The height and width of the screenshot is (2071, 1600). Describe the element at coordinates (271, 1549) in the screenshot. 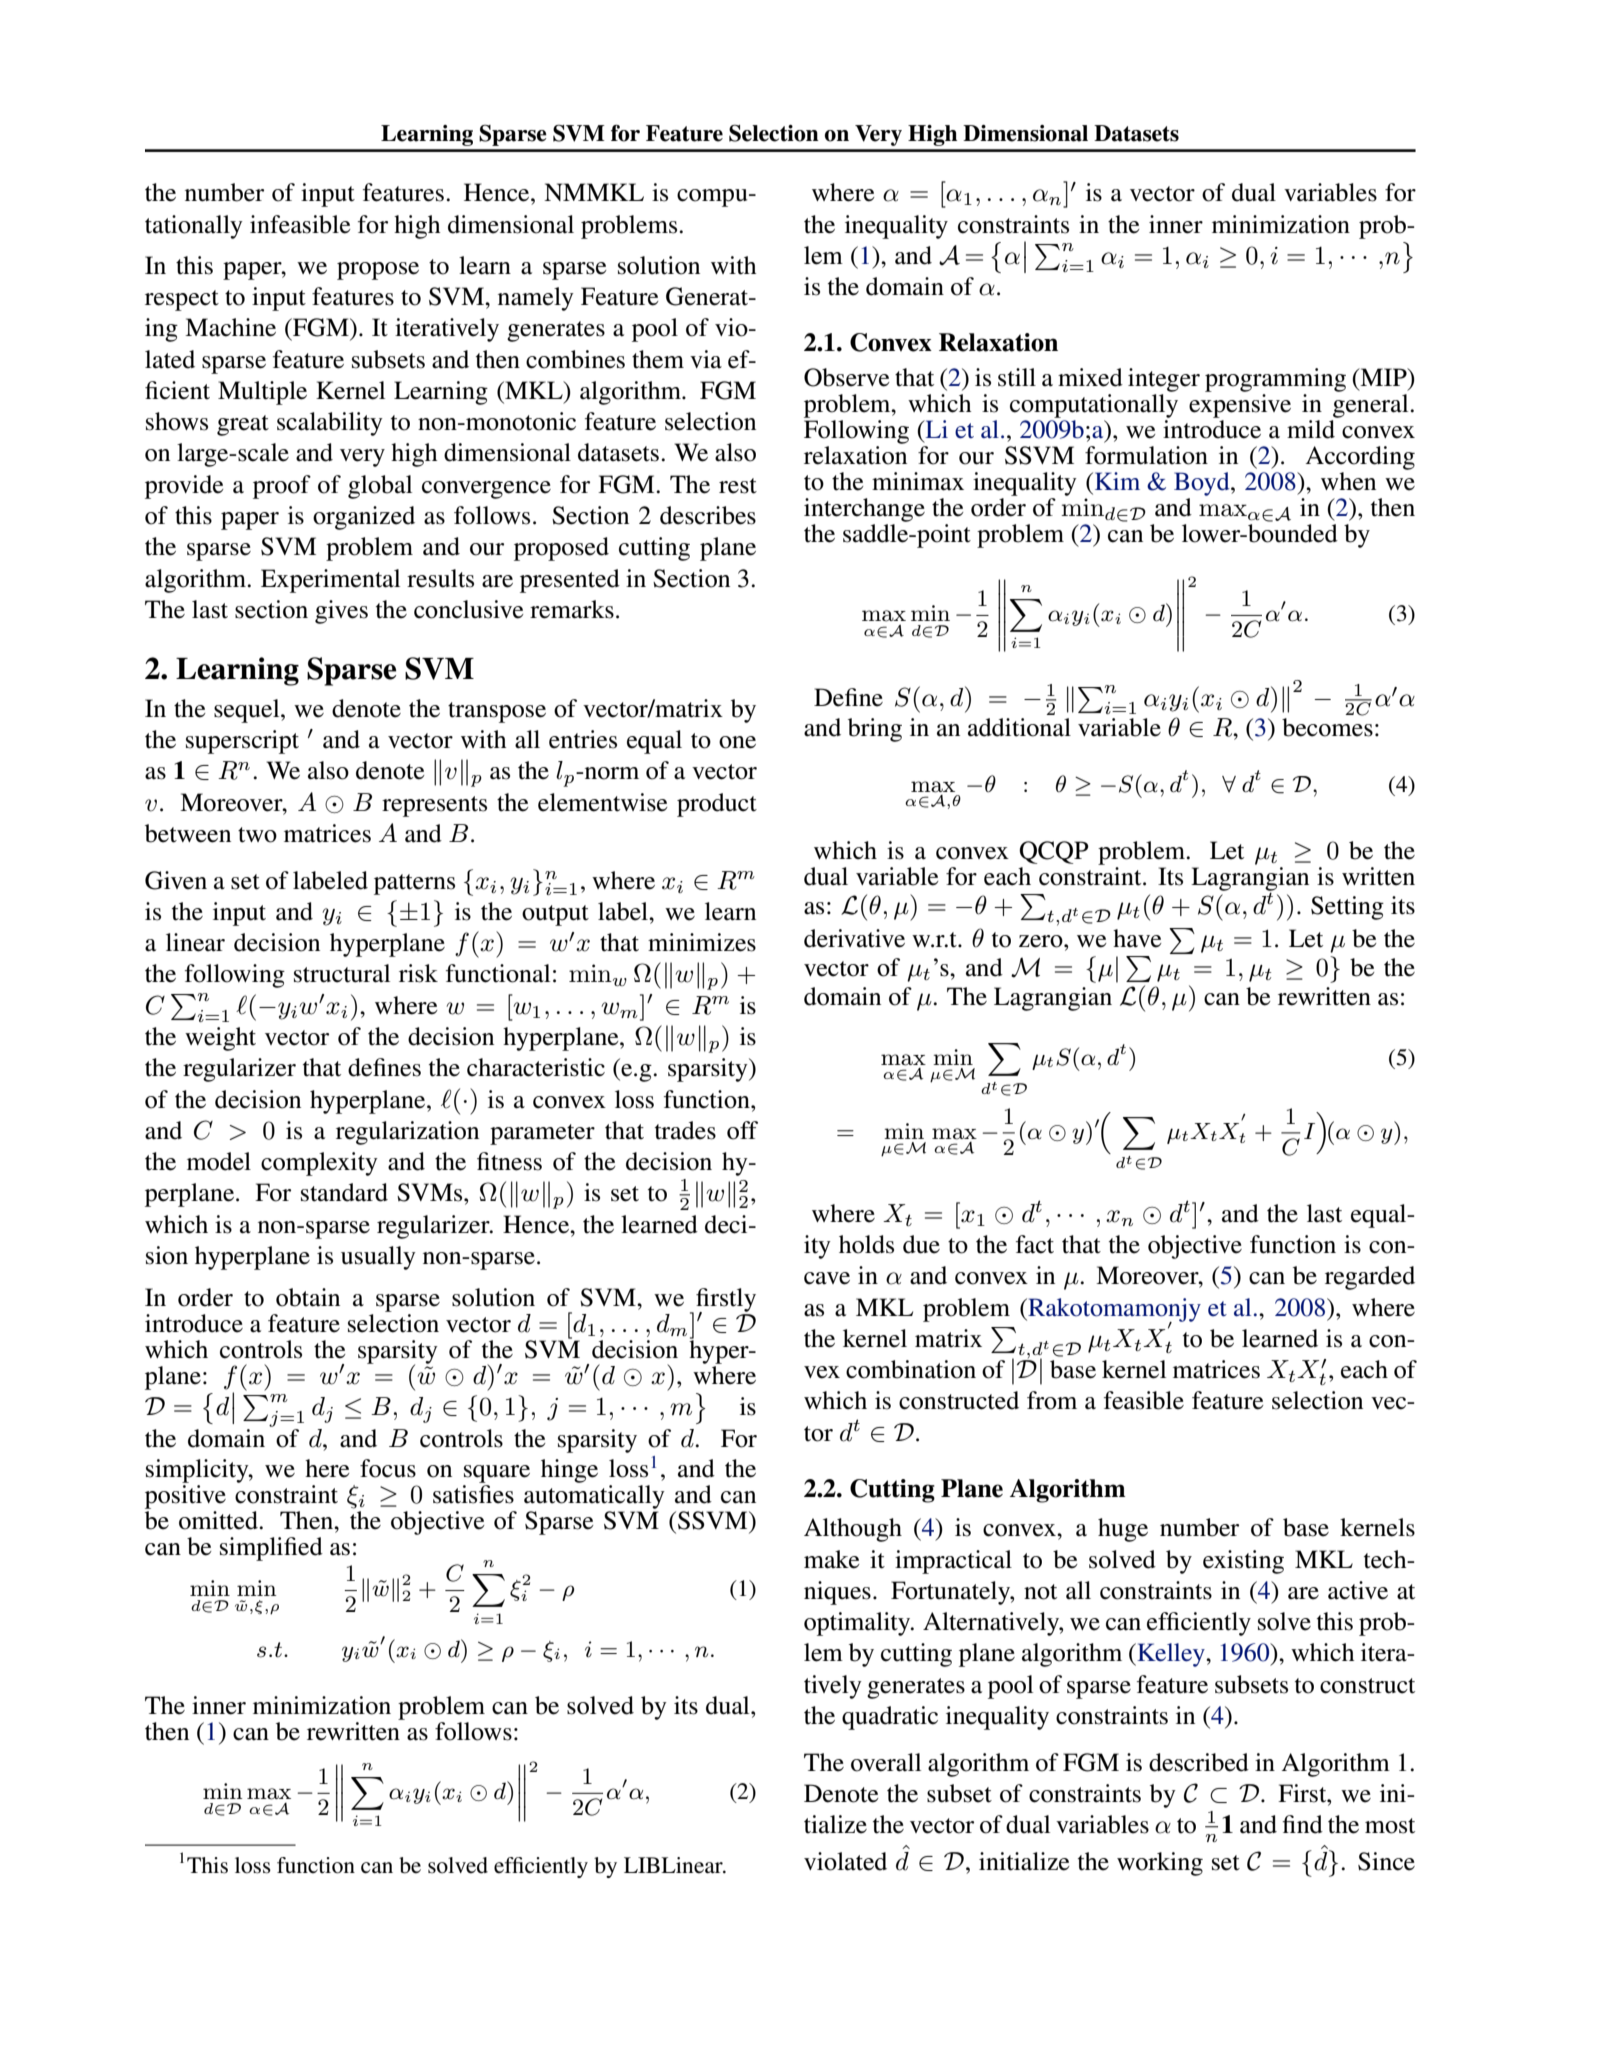

I see `simplified` at that location.
